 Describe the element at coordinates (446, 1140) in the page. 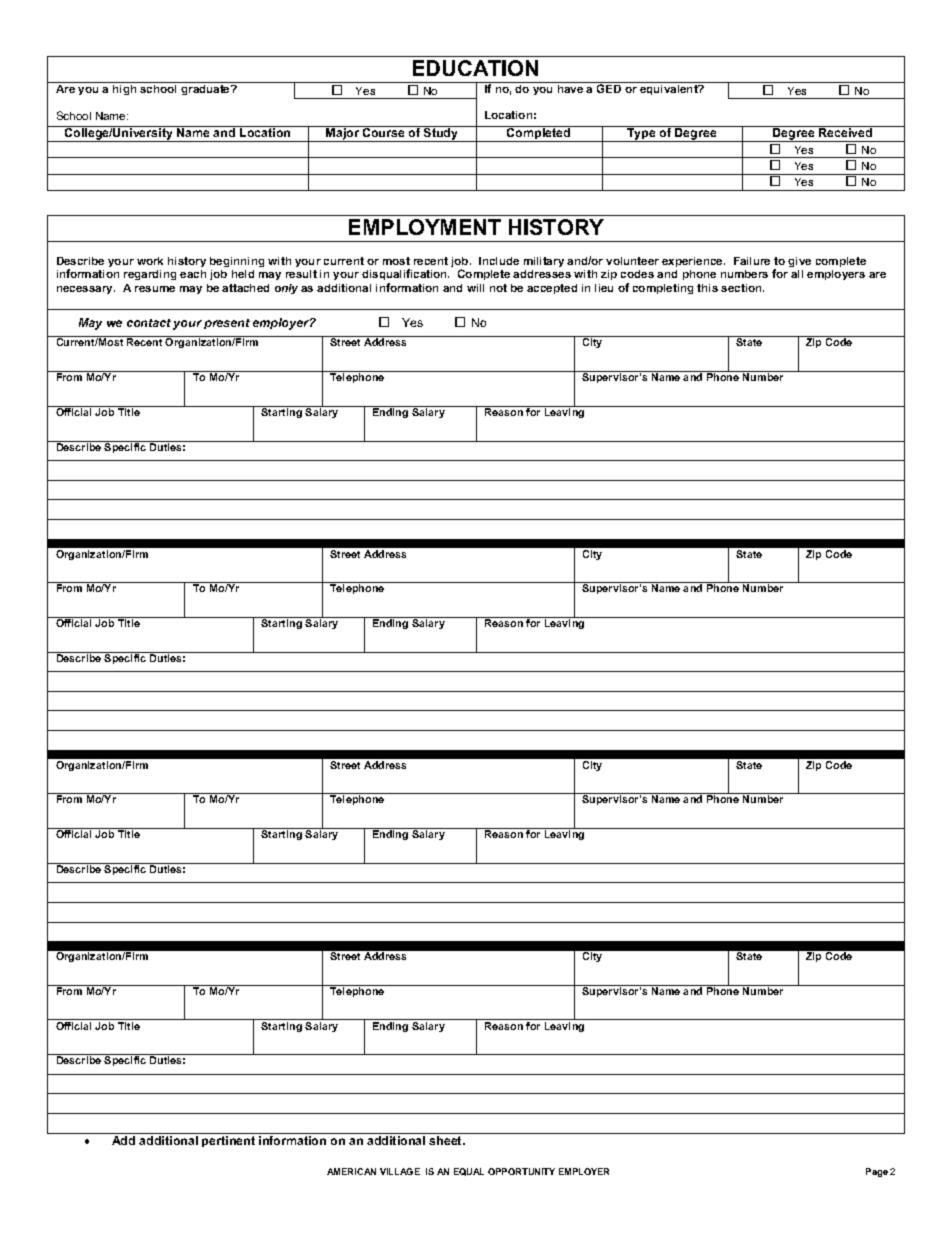

I see `sheet` at that location.
